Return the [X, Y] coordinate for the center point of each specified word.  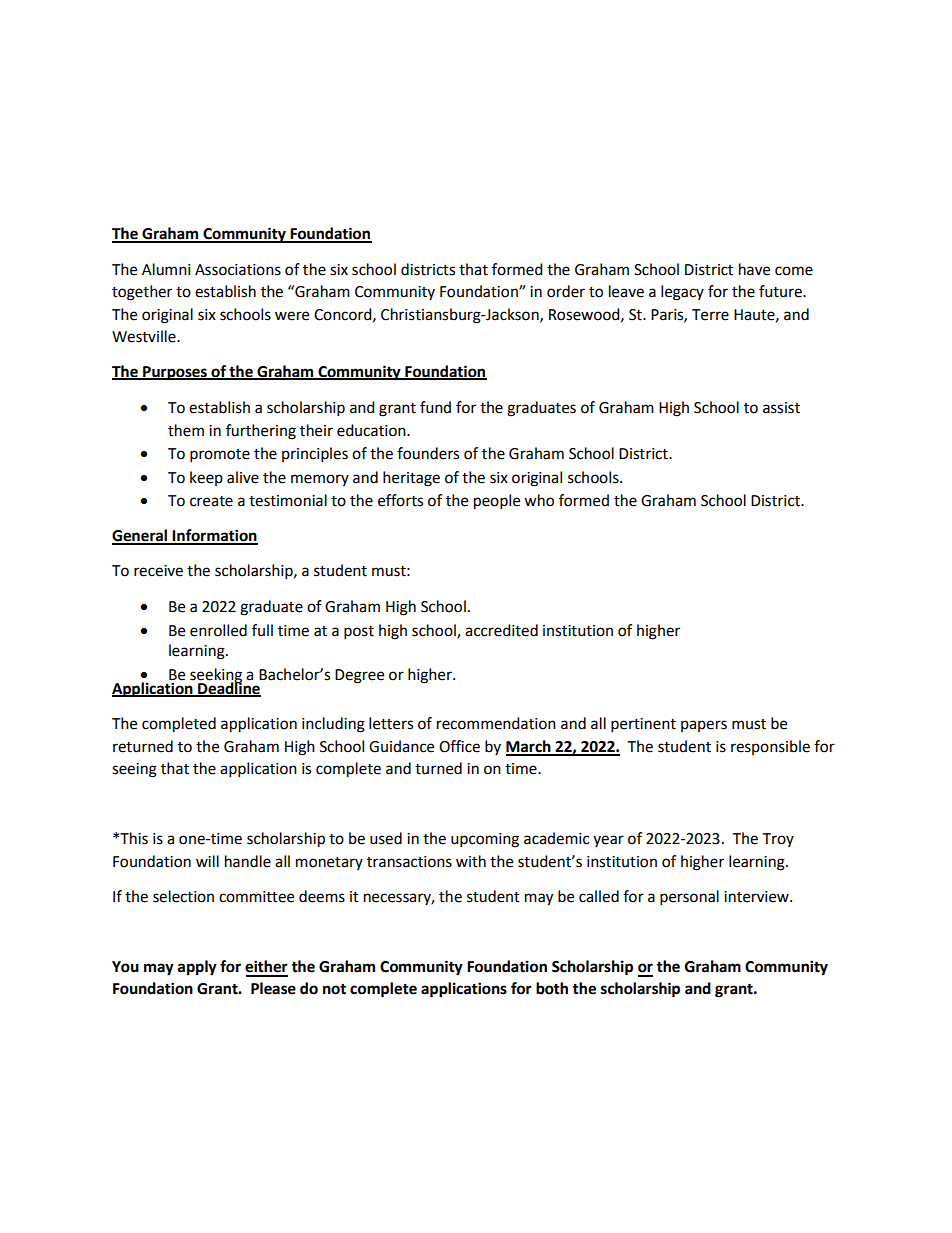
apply [197, 968]
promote [220, 456]
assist [781, 408]
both [552, 988]
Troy [778, 840]
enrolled [218, 630]
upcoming [485, 840]
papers [704, 726]
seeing [134, 770]
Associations [238, 270]
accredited [501, 630]
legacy [682, 293]
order [566, 291]
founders [428, 453]
